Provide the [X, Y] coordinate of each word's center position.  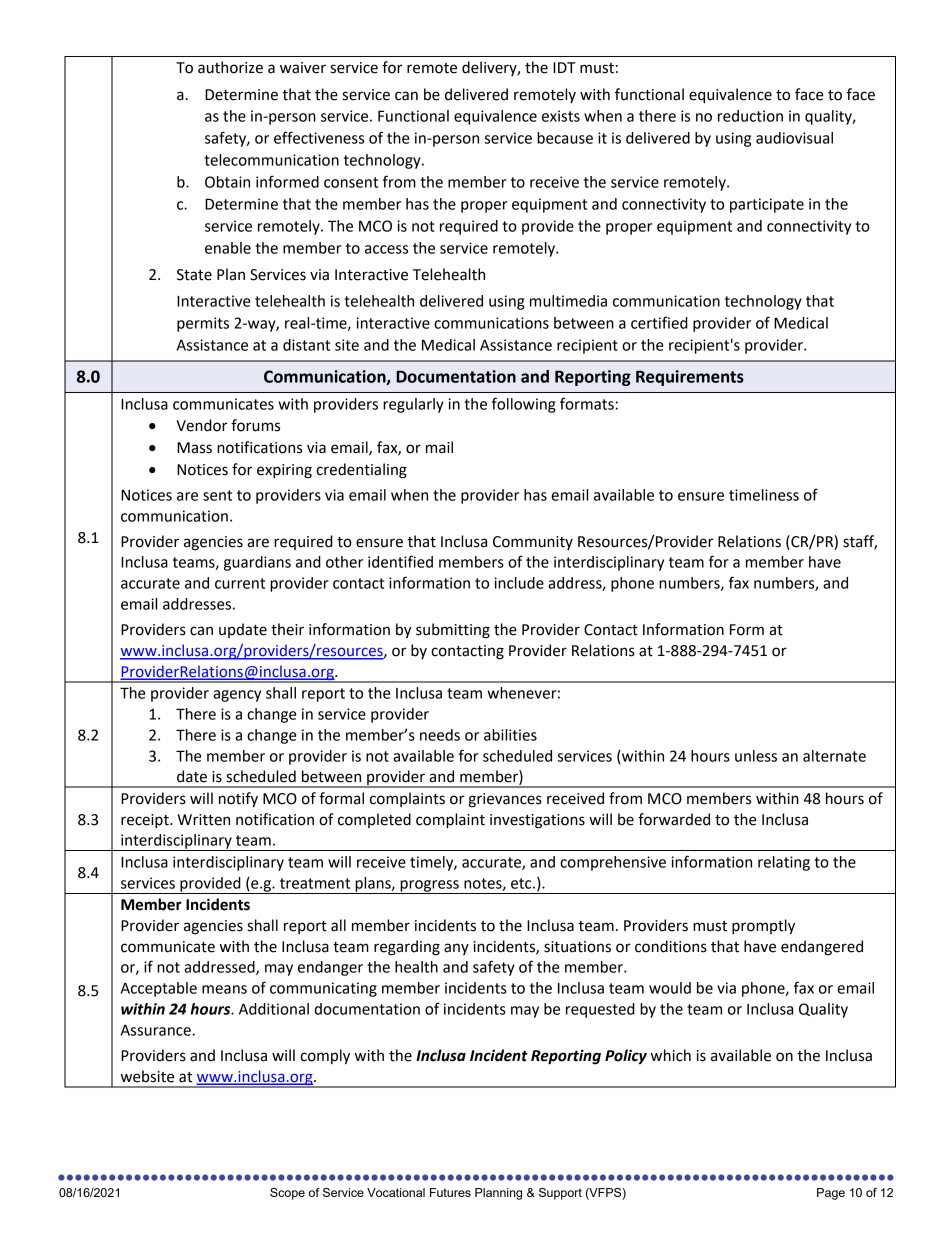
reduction [750, 116]
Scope [287, 1194]
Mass [194, 448]
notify [238, 800]
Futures [450, 1192]
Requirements [690, 378]
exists [561, 116]
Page [831, 1194]
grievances [505, 800]
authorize [230, 67]
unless [756, 756]
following [524, 405]
